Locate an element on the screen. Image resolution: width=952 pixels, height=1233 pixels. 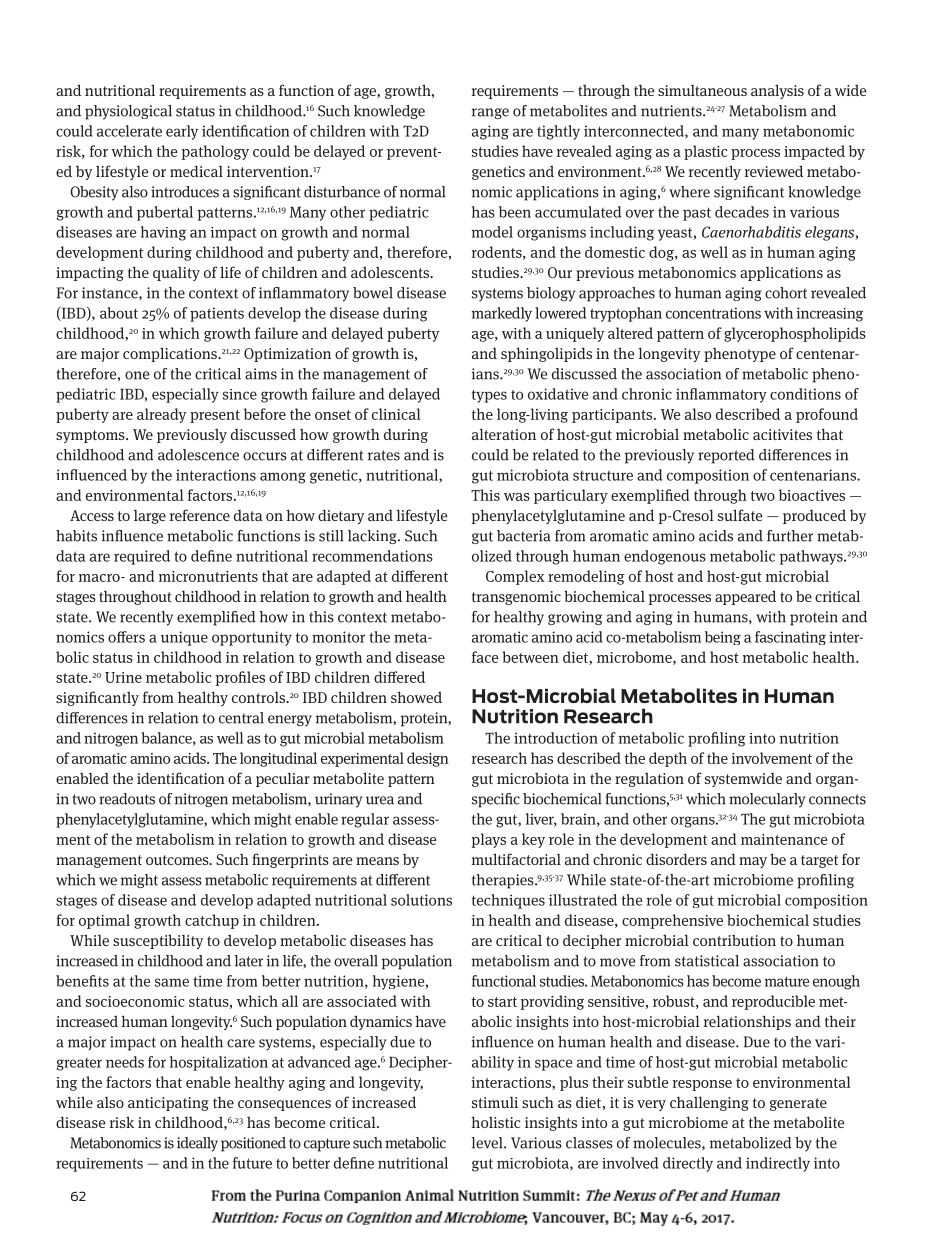
ideally is located at coordinates (197, 1144).
